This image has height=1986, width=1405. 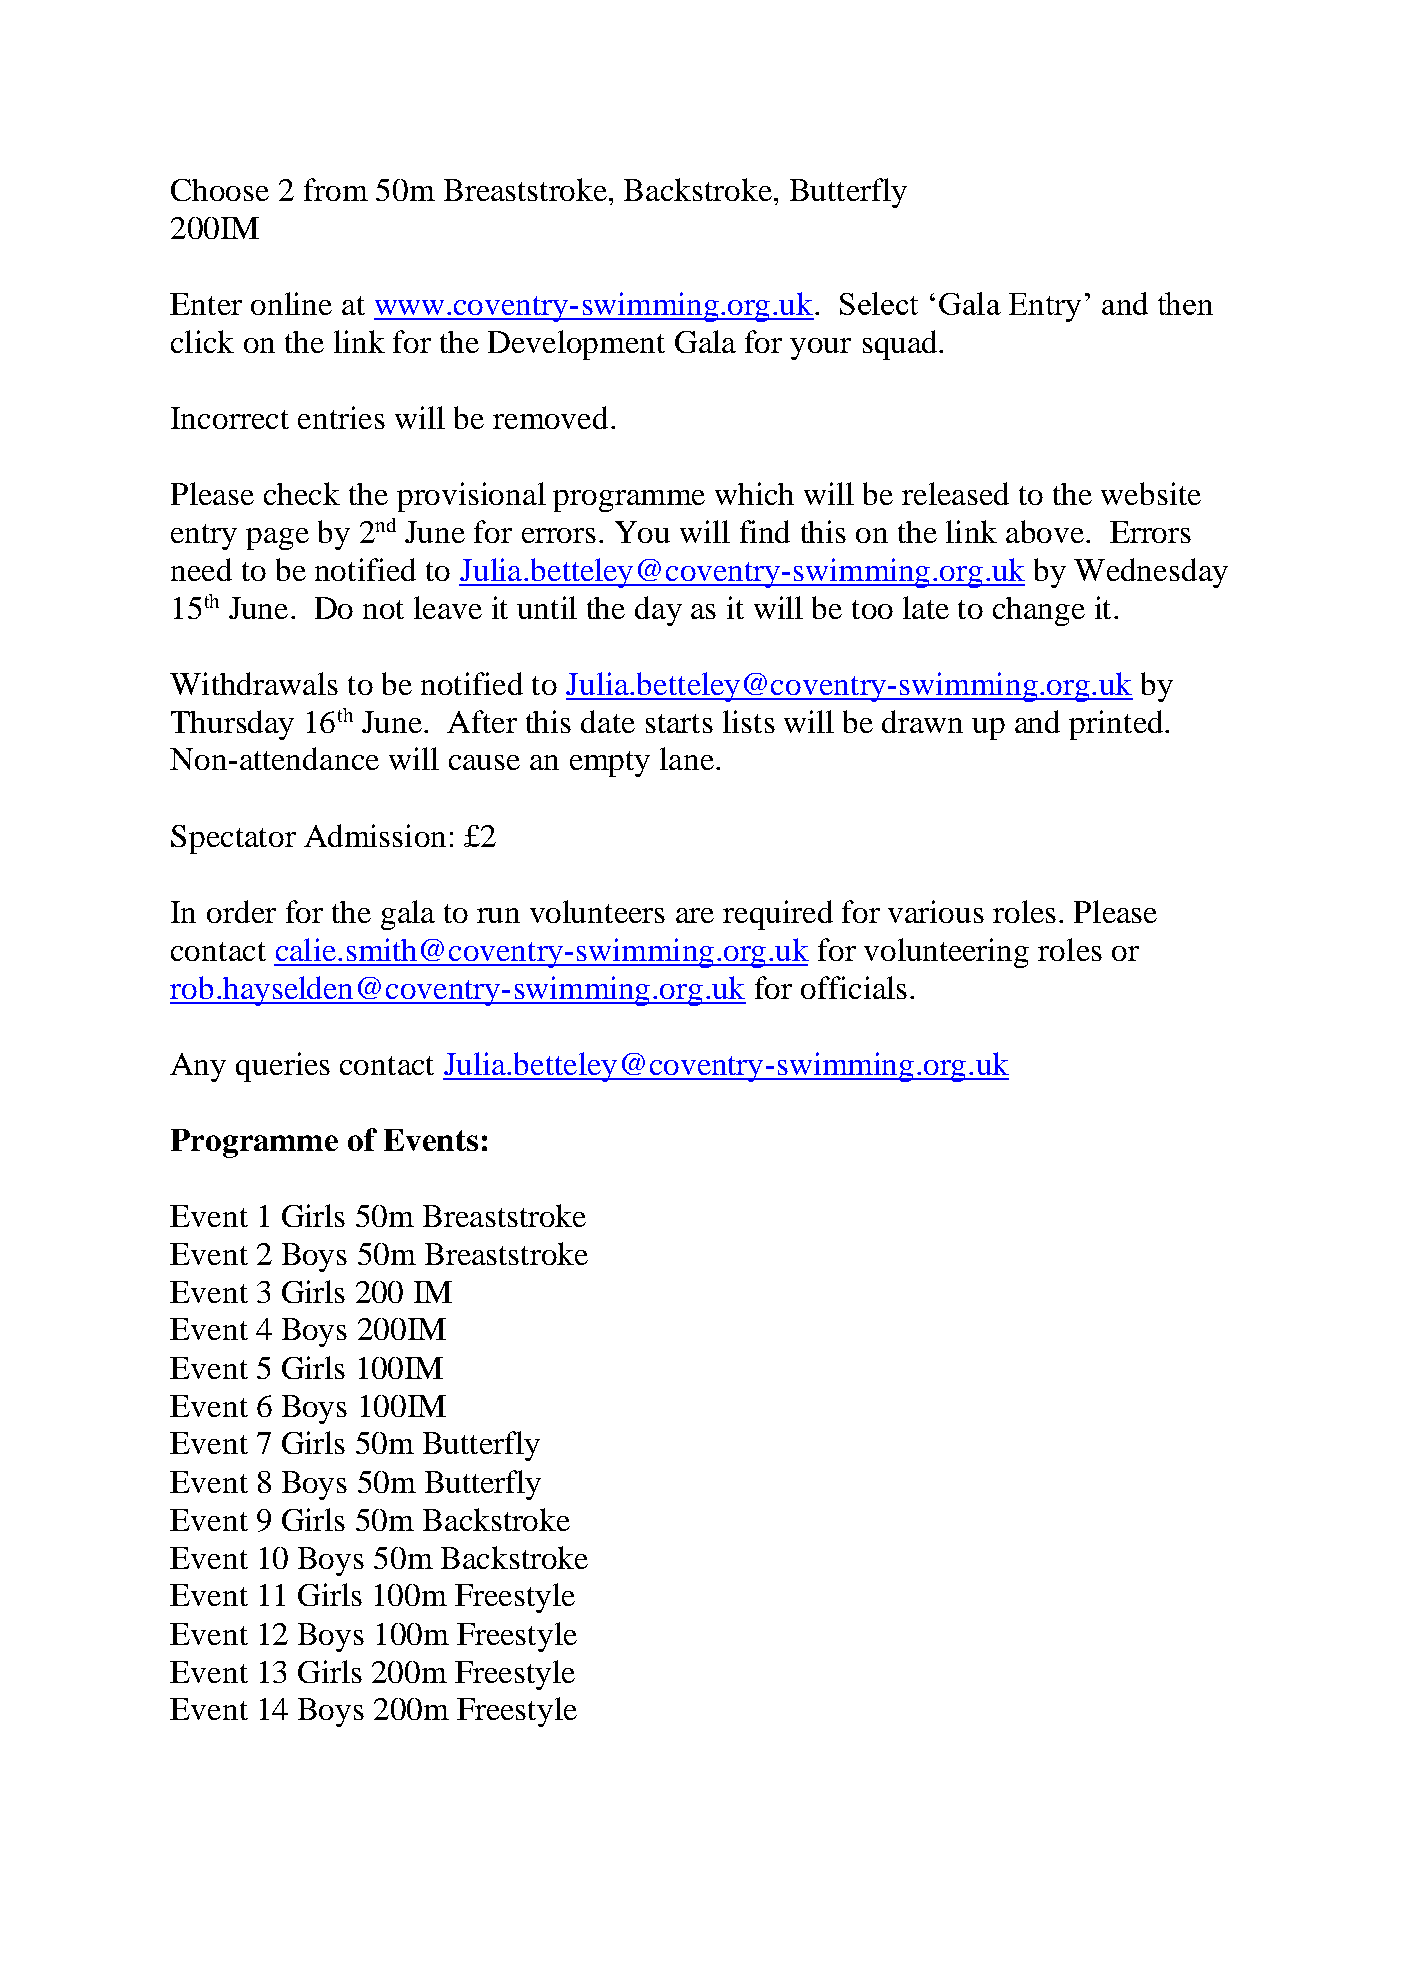 What do you see at coordinates (254, 683) in the image?
I see `Withdrawals` at bounding box center [254, 683].
